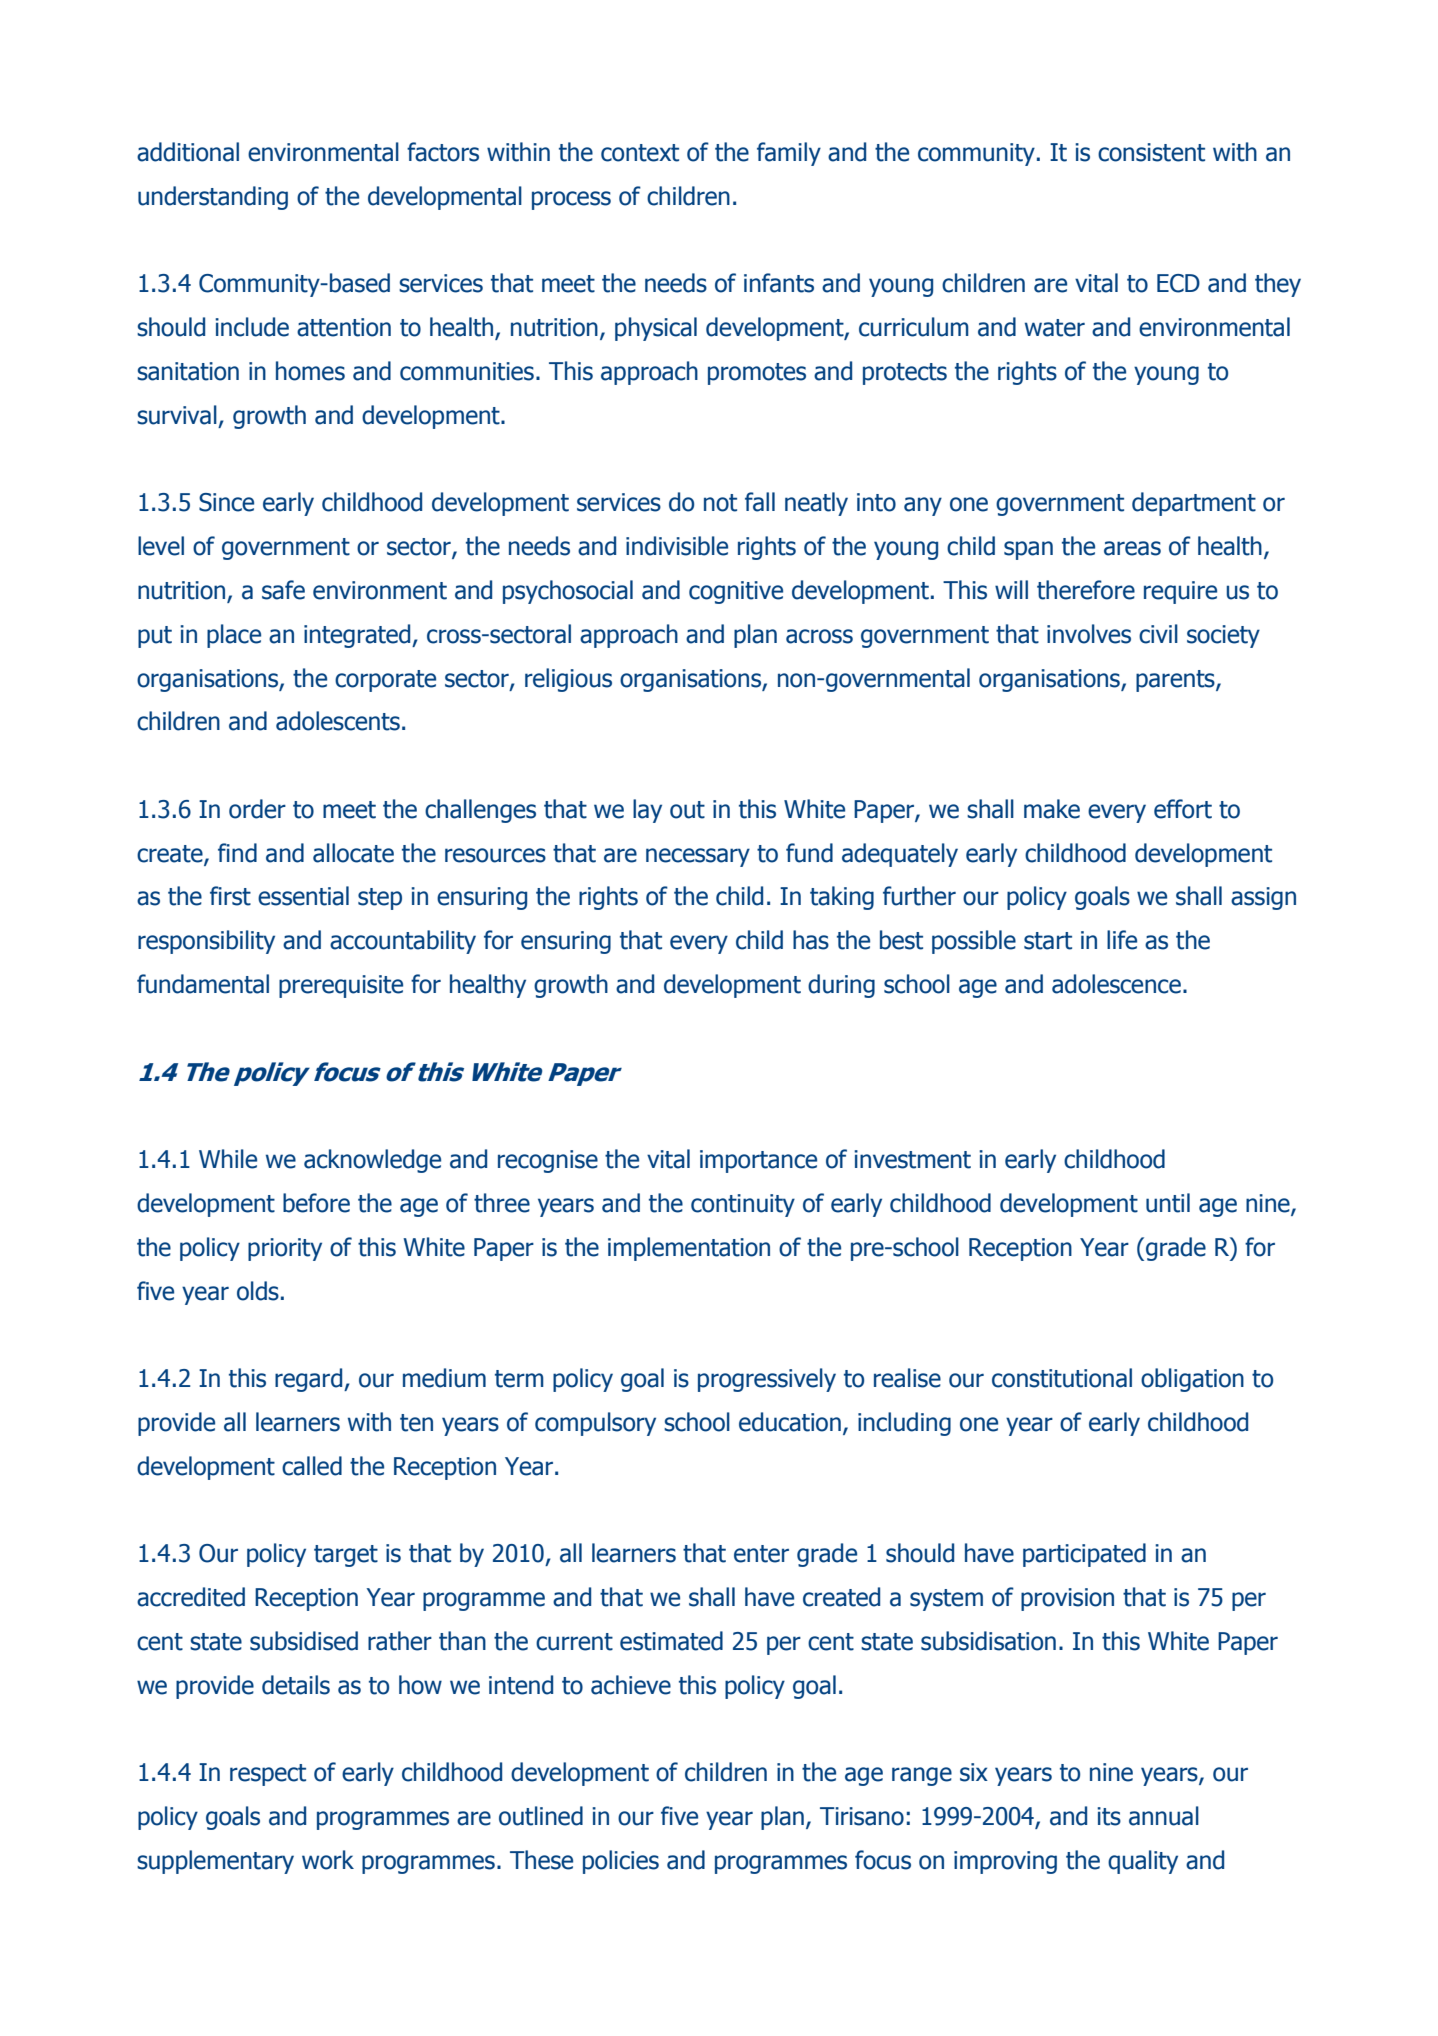 The image size is (1438, 2036). I want to click on obligation, so click(1192, 1380).
